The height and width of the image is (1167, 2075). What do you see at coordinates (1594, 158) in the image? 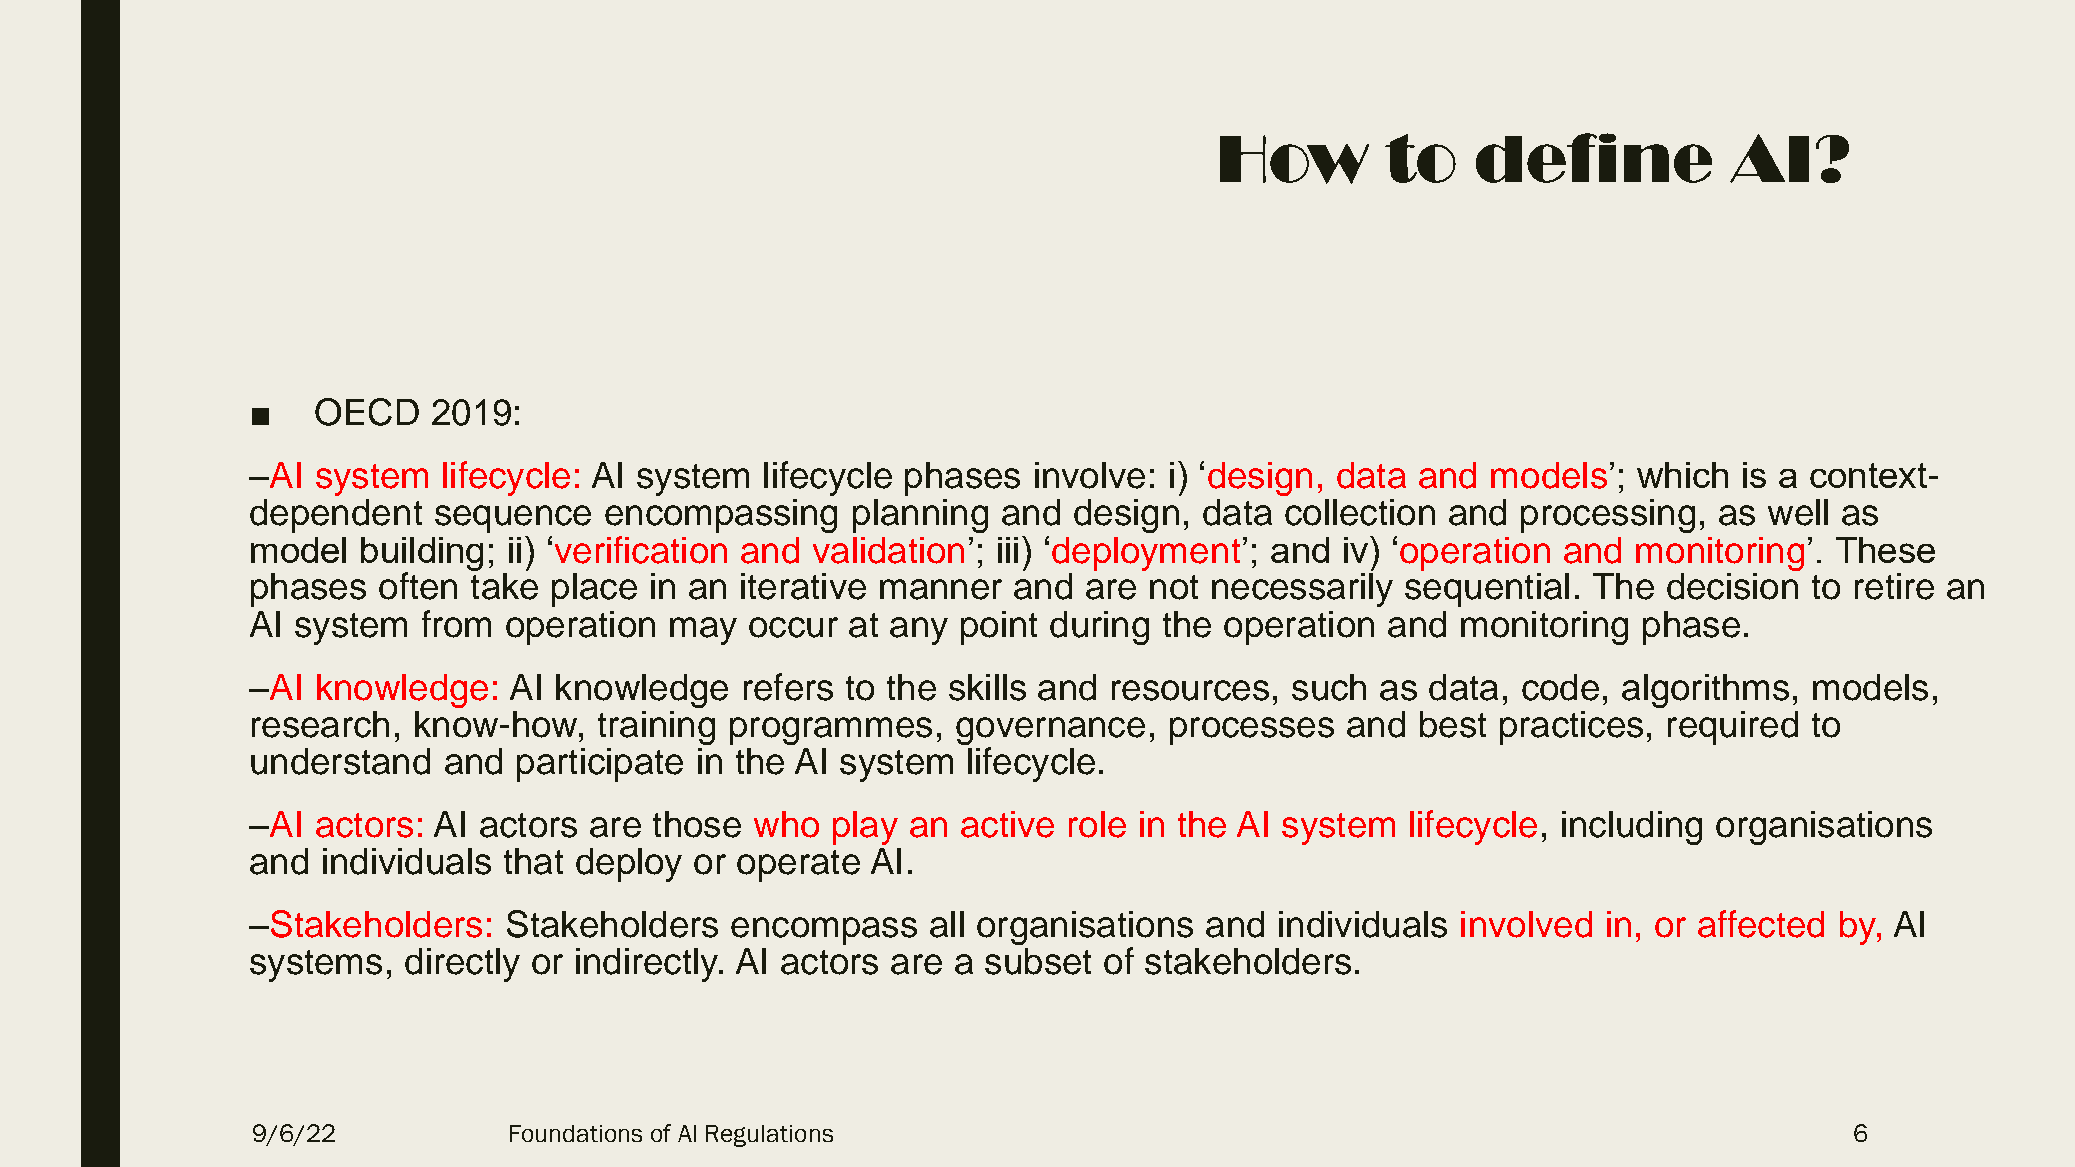
I see `define` at bounding box center [1594, 158].
